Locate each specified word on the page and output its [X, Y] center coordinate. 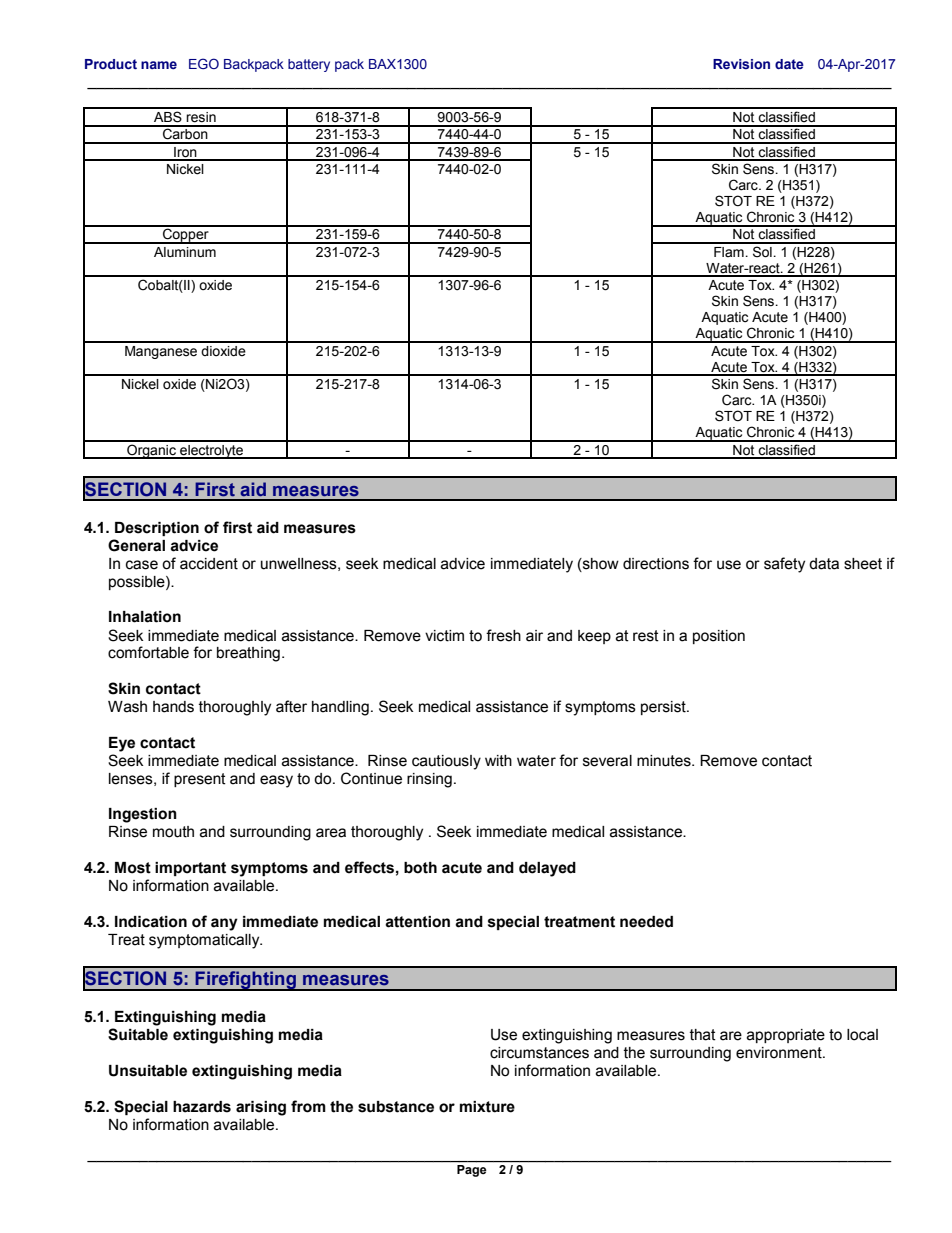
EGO [204, 63]
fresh [503, 635]
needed [646, 922]
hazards [202, 1107]
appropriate [786, 1036]
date [789, 64]
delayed [547, 869]
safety [784, 565]
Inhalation [145, 617]
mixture [487, 1107]
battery [309, 65]
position [719, 637]
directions [656, 564]
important [190, 869]
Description [157, 529]
